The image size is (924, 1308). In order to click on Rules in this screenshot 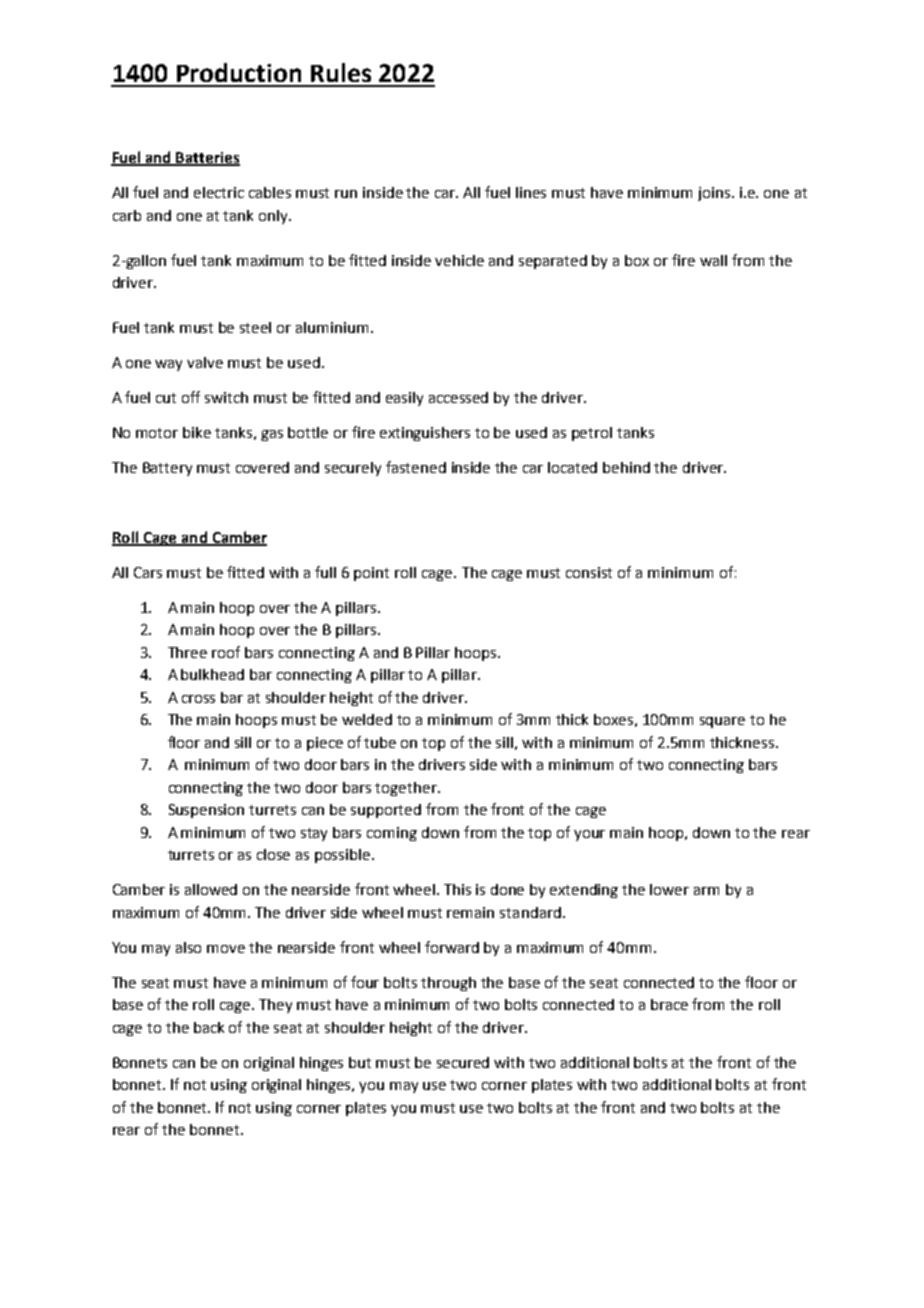, I will do `click(341, 72)`.
